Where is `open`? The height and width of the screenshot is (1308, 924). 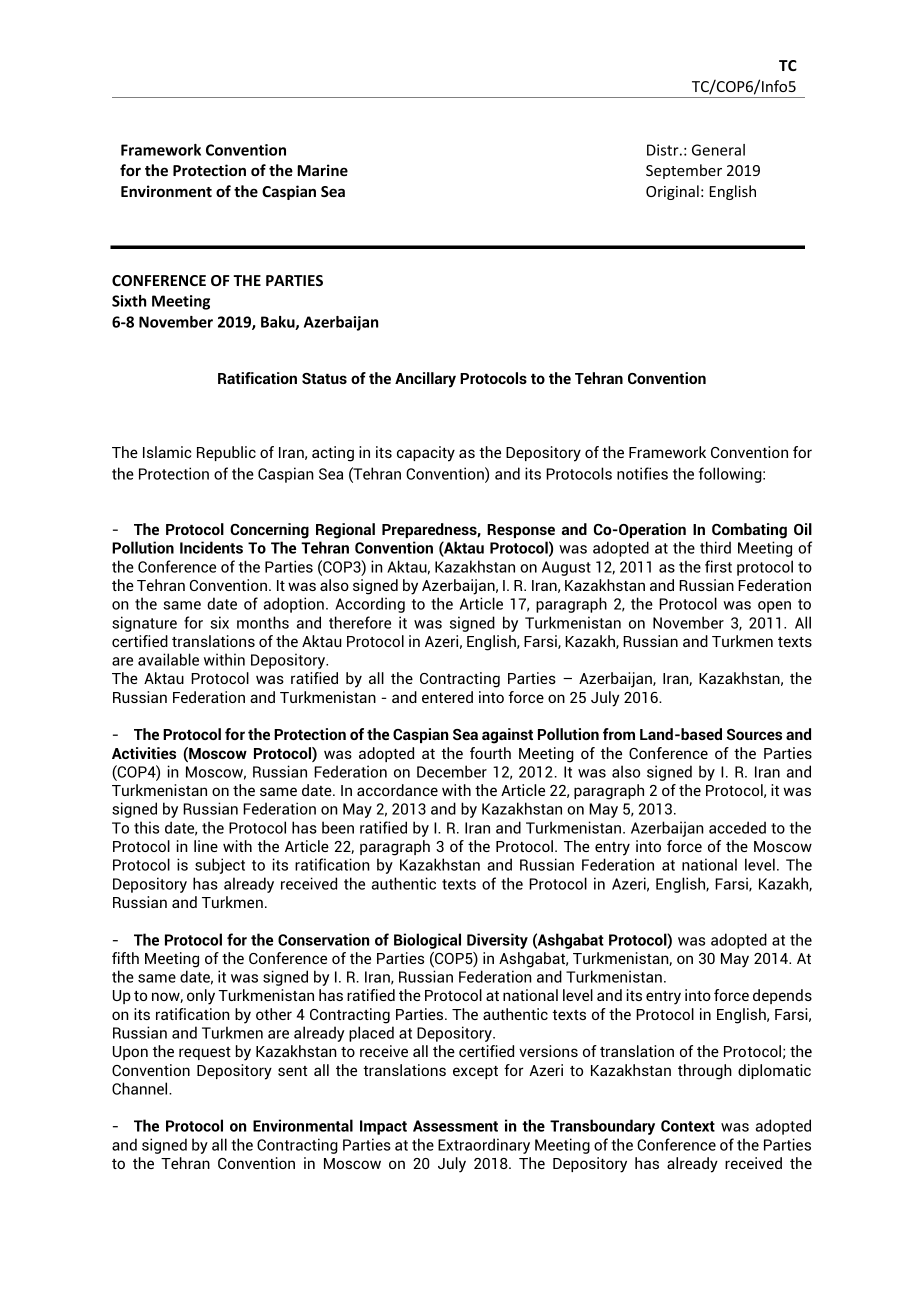
open is located at coordinates (774, 607).
